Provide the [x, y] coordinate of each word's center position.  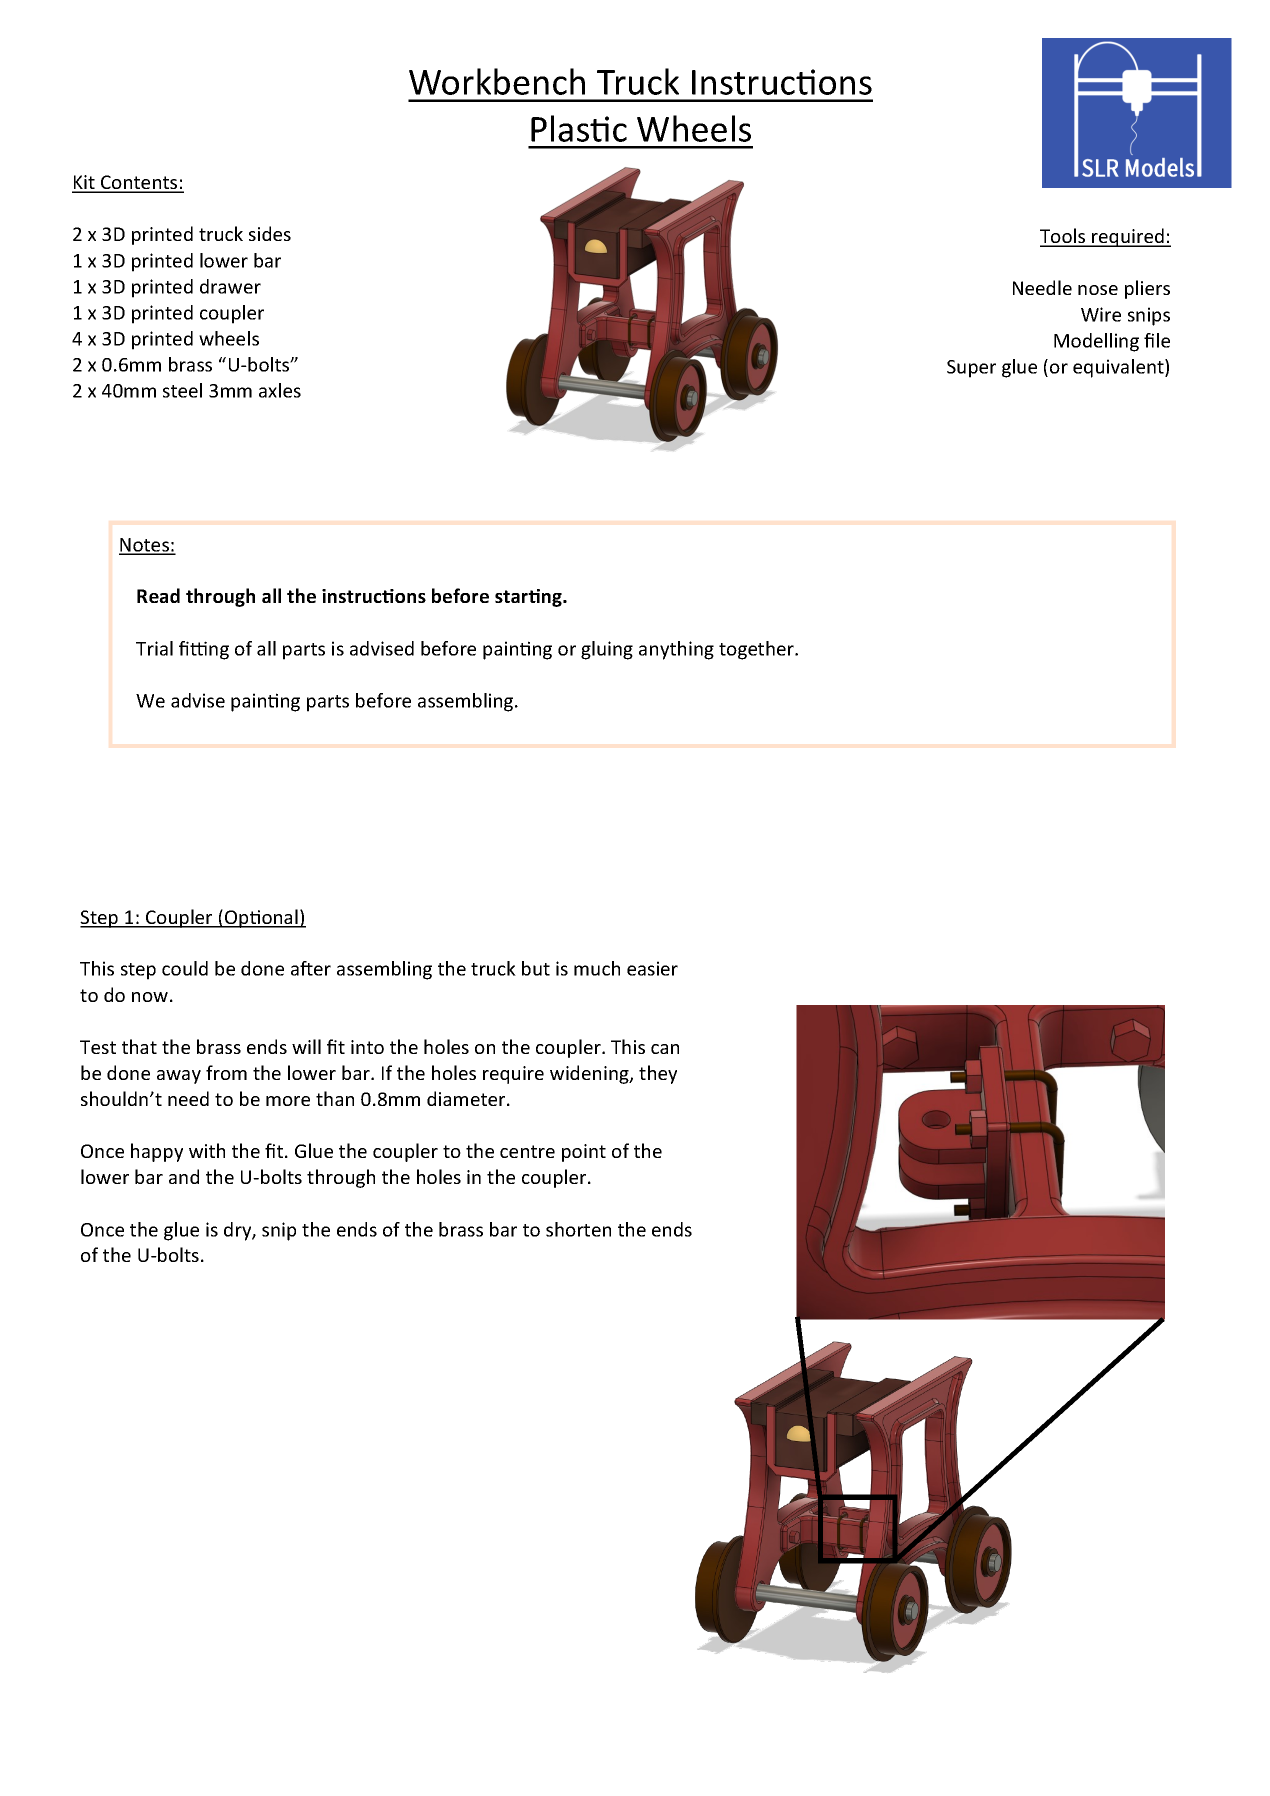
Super [971, 369]
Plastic [579, 128]
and [184, 1176]
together [757, 650]
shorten [578, 1229]
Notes [145, 546]
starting [530, 598]
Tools [1064, 237]
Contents [139, 183]
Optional [261, 918]
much [597, 968]
